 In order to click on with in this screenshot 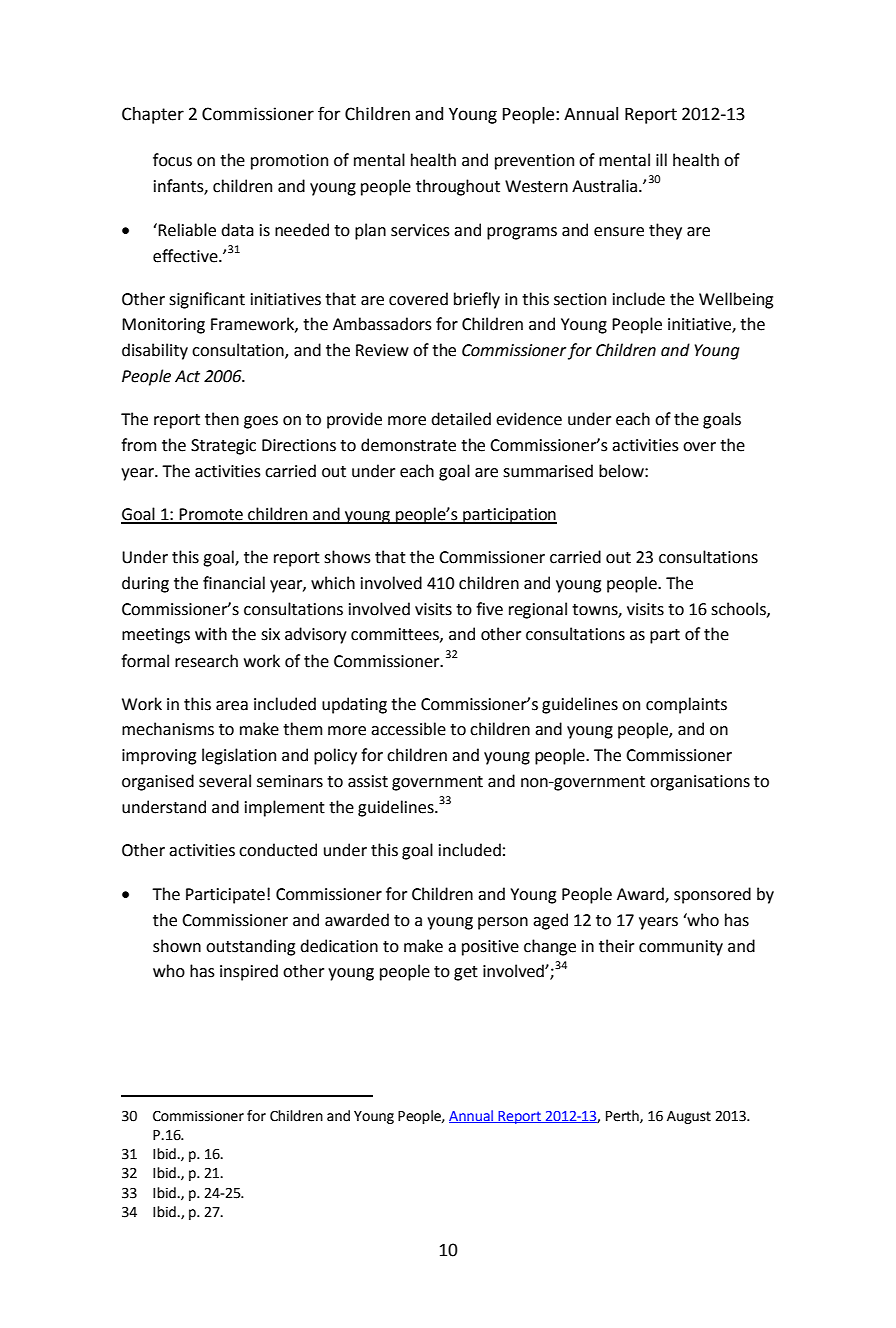, I will do `click(211, 634)`.
